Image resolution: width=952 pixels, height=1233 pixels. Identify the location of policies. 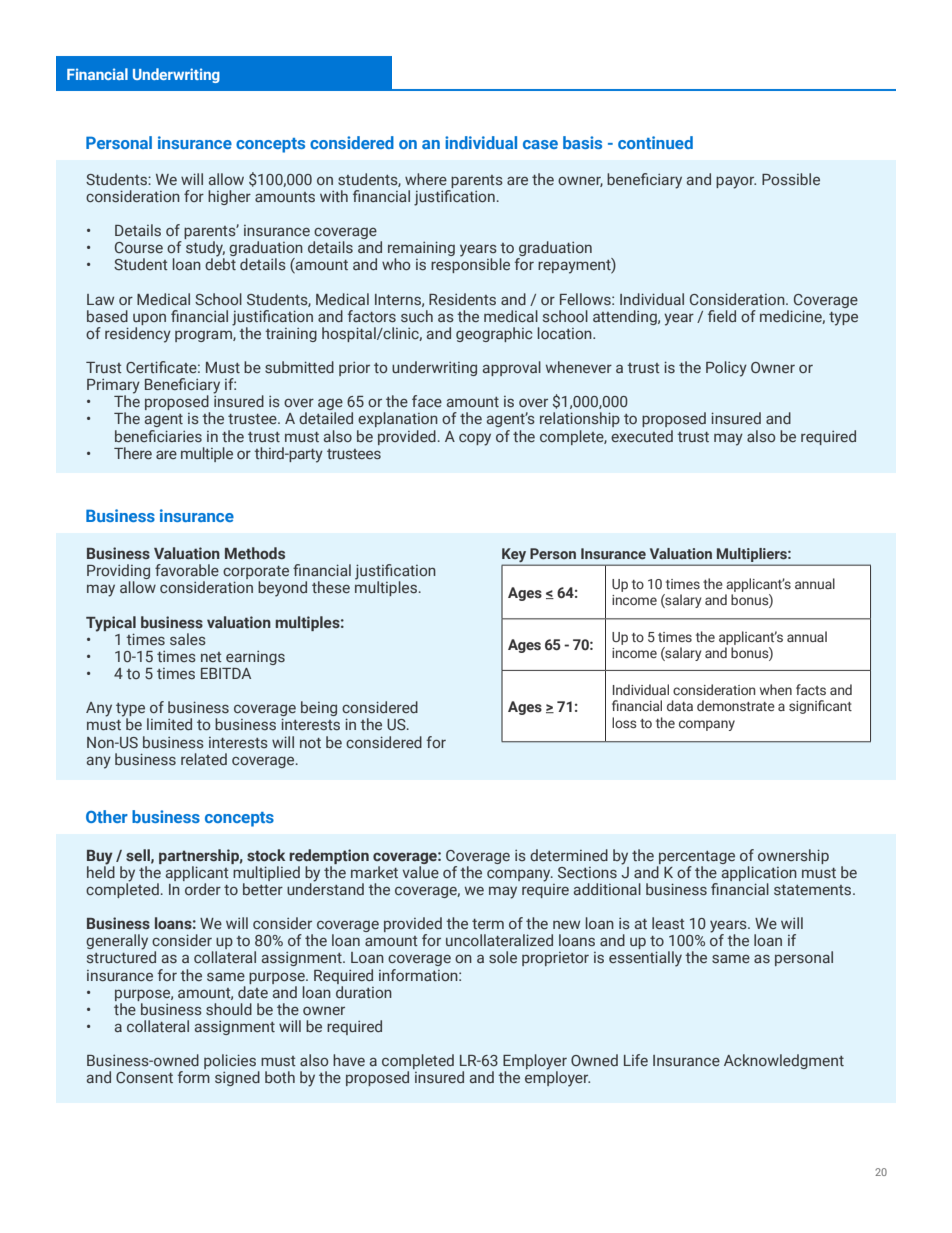
(231, 1063).
